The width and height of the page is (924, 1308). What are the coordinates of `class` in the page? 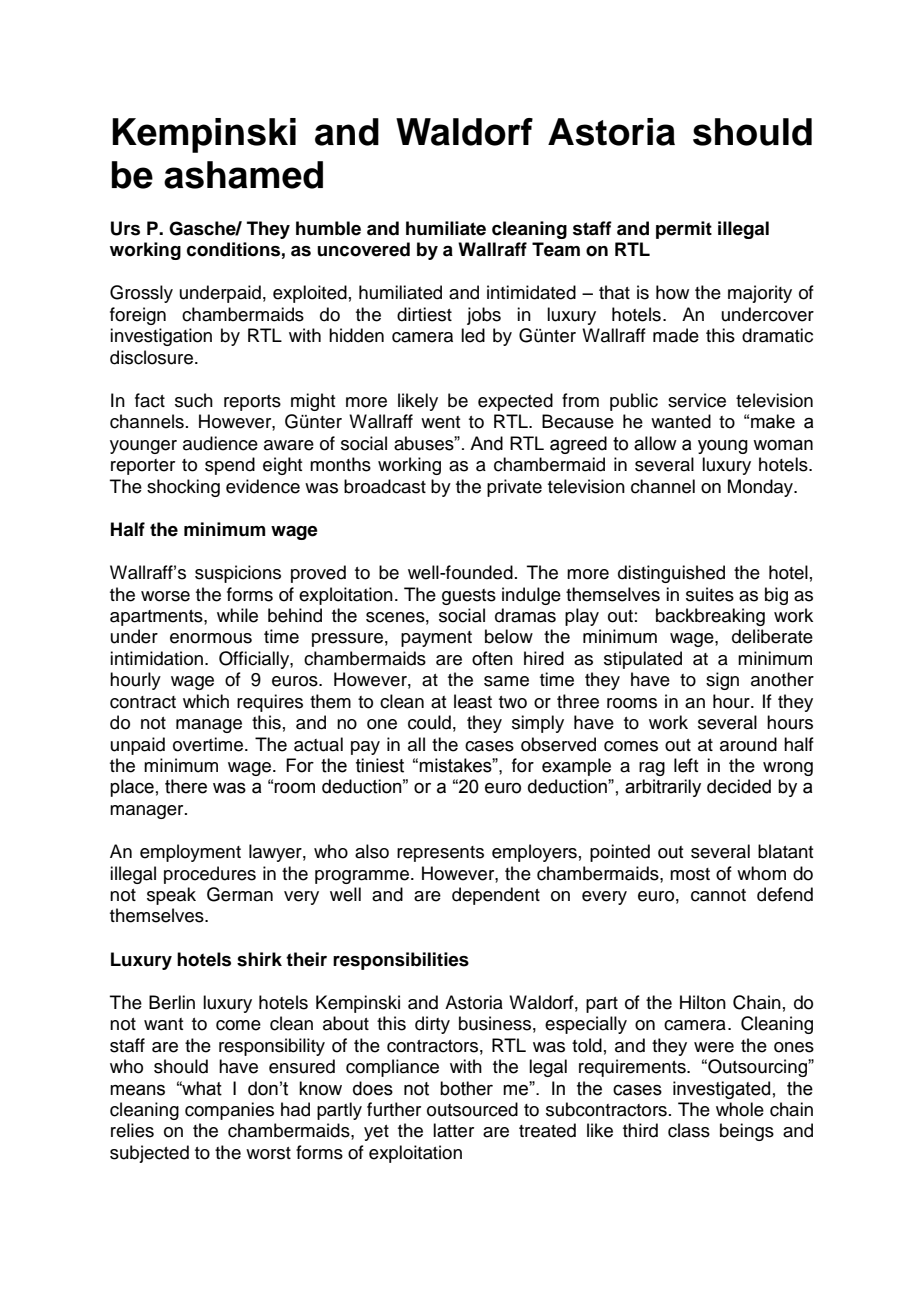 It's located at (689, 1130).
